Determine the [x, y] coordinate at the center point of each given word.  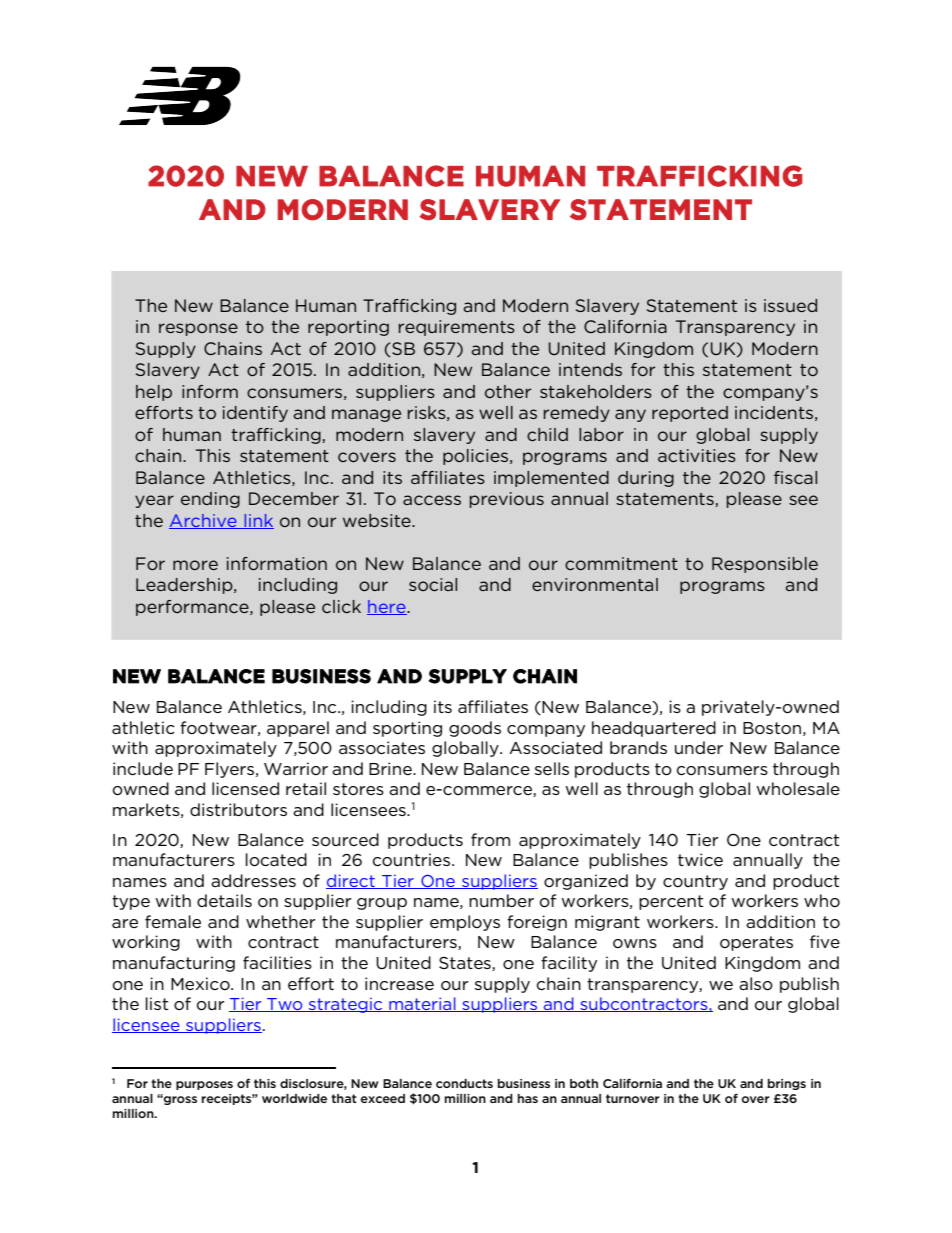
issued [790, 305]
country [695, 882]
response [198, 329]
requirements [456, 328]
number [501, 900]
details [224, 900]
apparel [298, 729]
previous [506, 500]
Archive [204, 521]
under [699, 747]
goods [475, 729]
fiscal [795, 477]
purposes [204, 1085]
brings [787, 1084]
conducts [464, 1083]
